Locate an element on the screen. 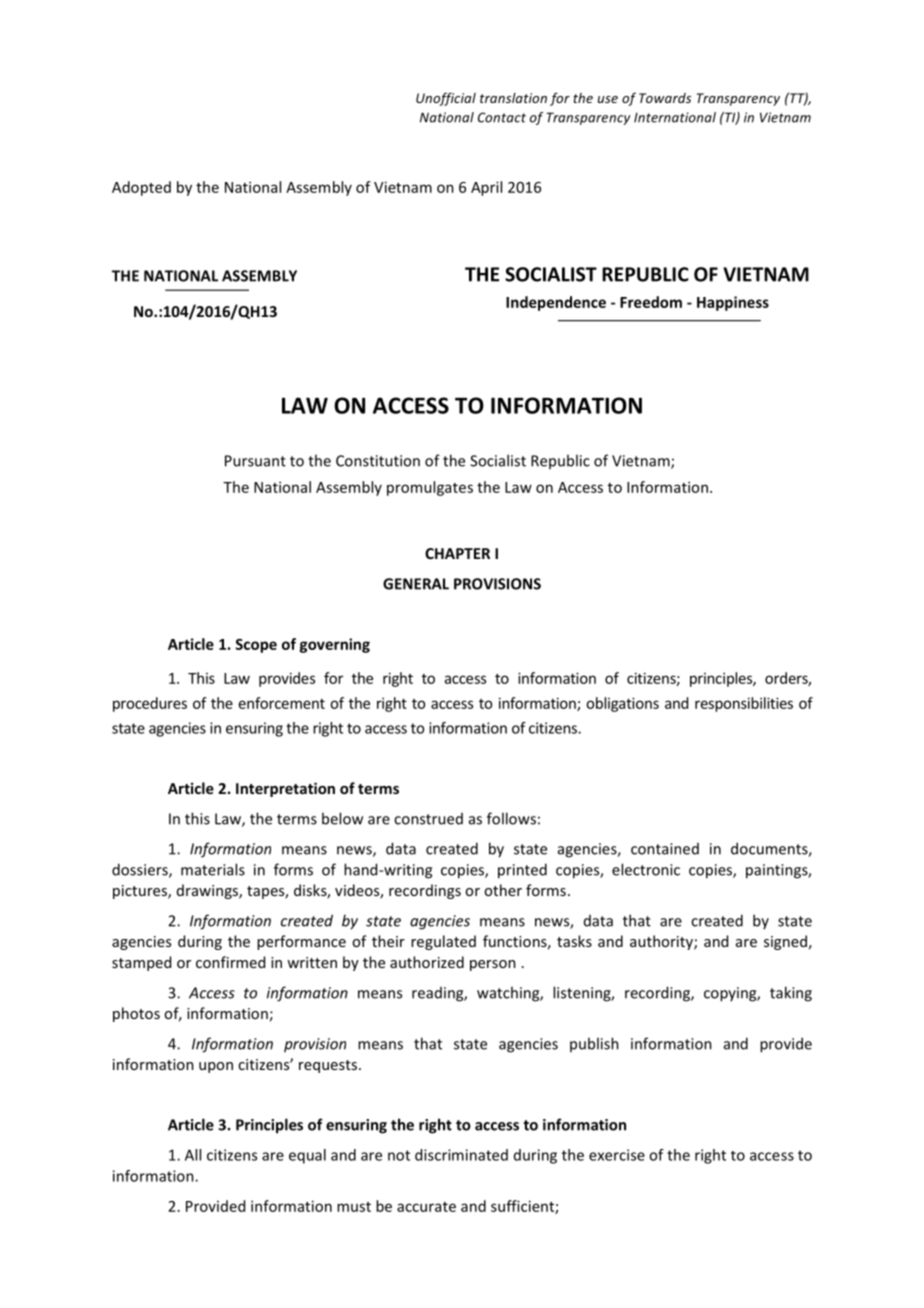 This screenshot has height=1308, width=924. Towards is located at coordinates (665, 98).
